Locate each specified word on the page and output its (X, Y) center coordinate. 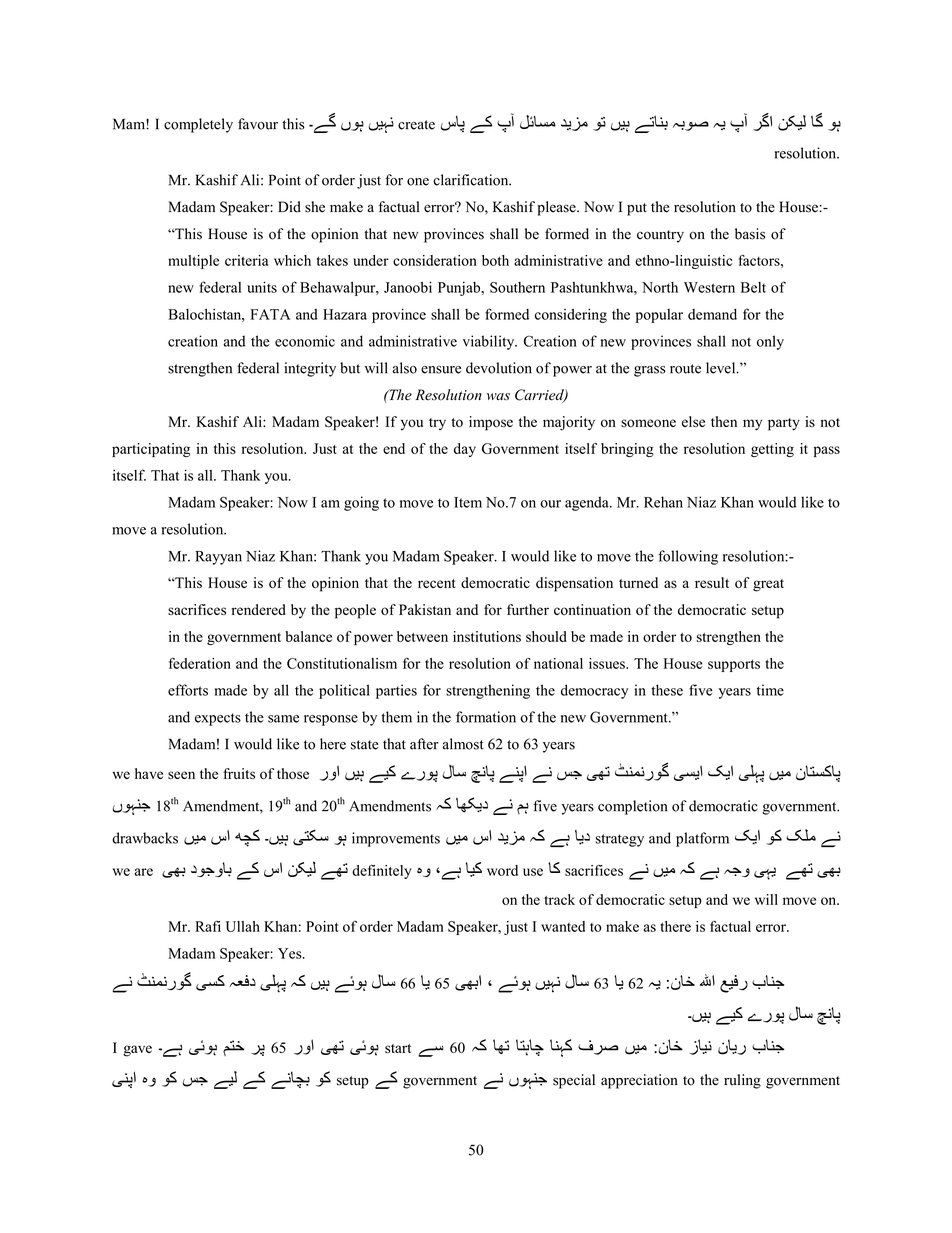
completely (198, 125)
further (528, 609)
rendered (259, 609)
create (416, 125)
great (768, 585)
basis (750, 234)
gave (137, 1051)
